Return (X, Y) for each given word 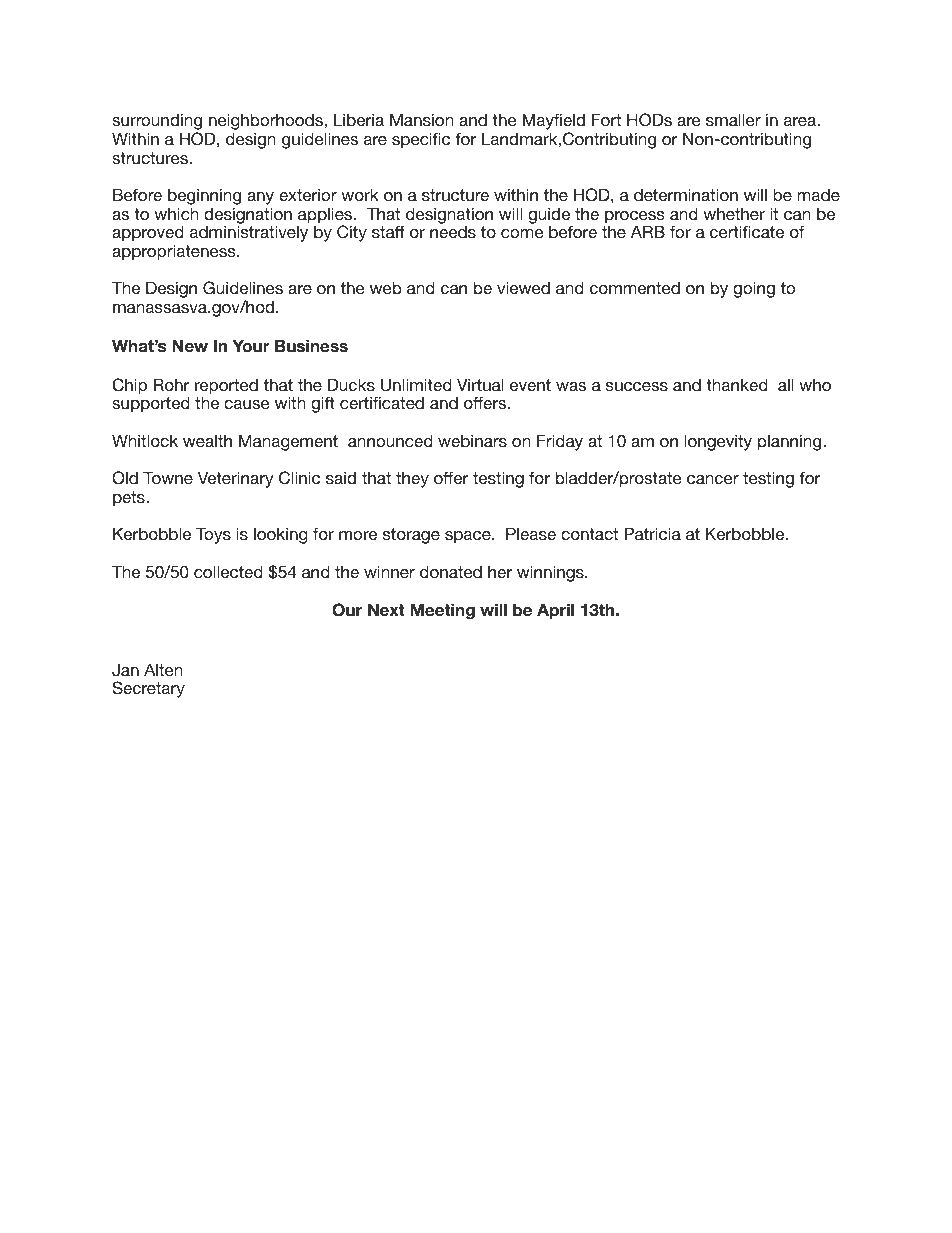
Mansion (421, 119)
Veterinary (236, 479)
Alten (163, 669)
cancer (713, 479)
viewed (523, 287)
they (412, 479)
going (754, 289)
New (190, 345)
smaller (733, 119)
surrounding (157, 123)
